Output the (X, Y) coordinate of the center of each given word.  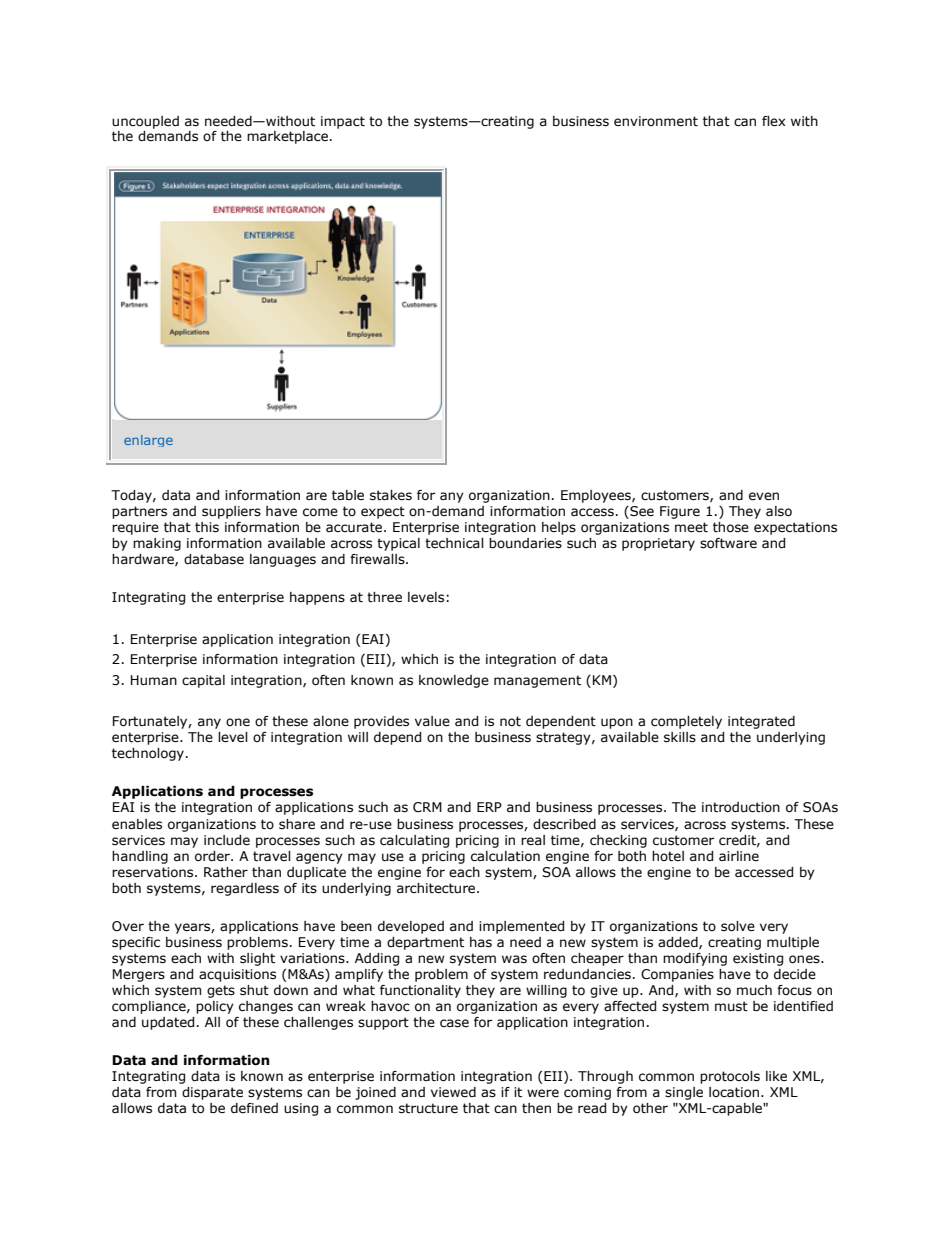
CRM (427, 807)
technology (148, 754)
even (764, 496)
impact (343, 122)
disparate (212, 1093)
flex (774, 121)
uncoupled (145, 122)
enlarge (148, 441)
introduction (741, 807)
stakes (391, 495)
